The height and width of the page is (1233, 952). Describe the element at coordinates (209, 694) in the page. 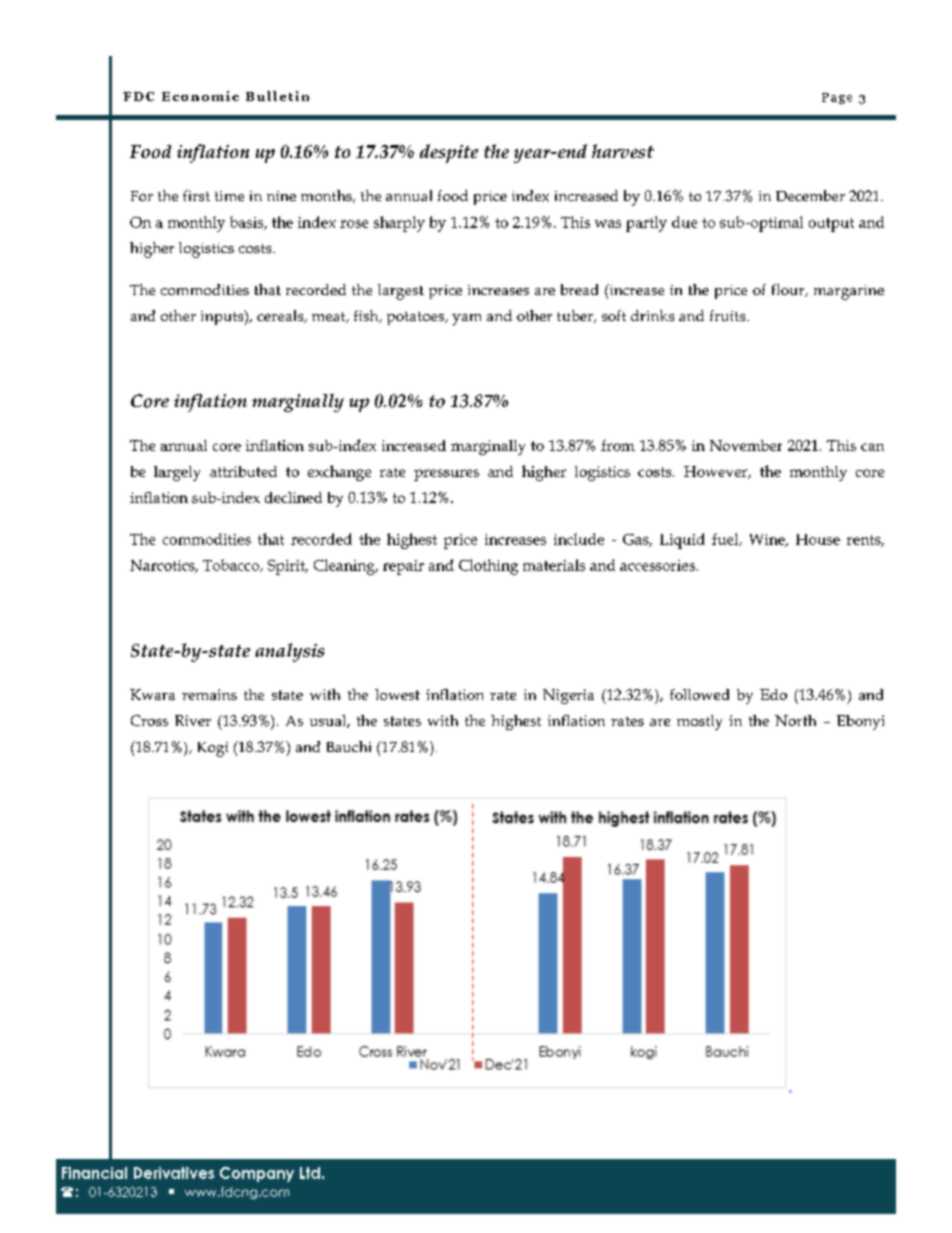

I see `remains` at that location.
